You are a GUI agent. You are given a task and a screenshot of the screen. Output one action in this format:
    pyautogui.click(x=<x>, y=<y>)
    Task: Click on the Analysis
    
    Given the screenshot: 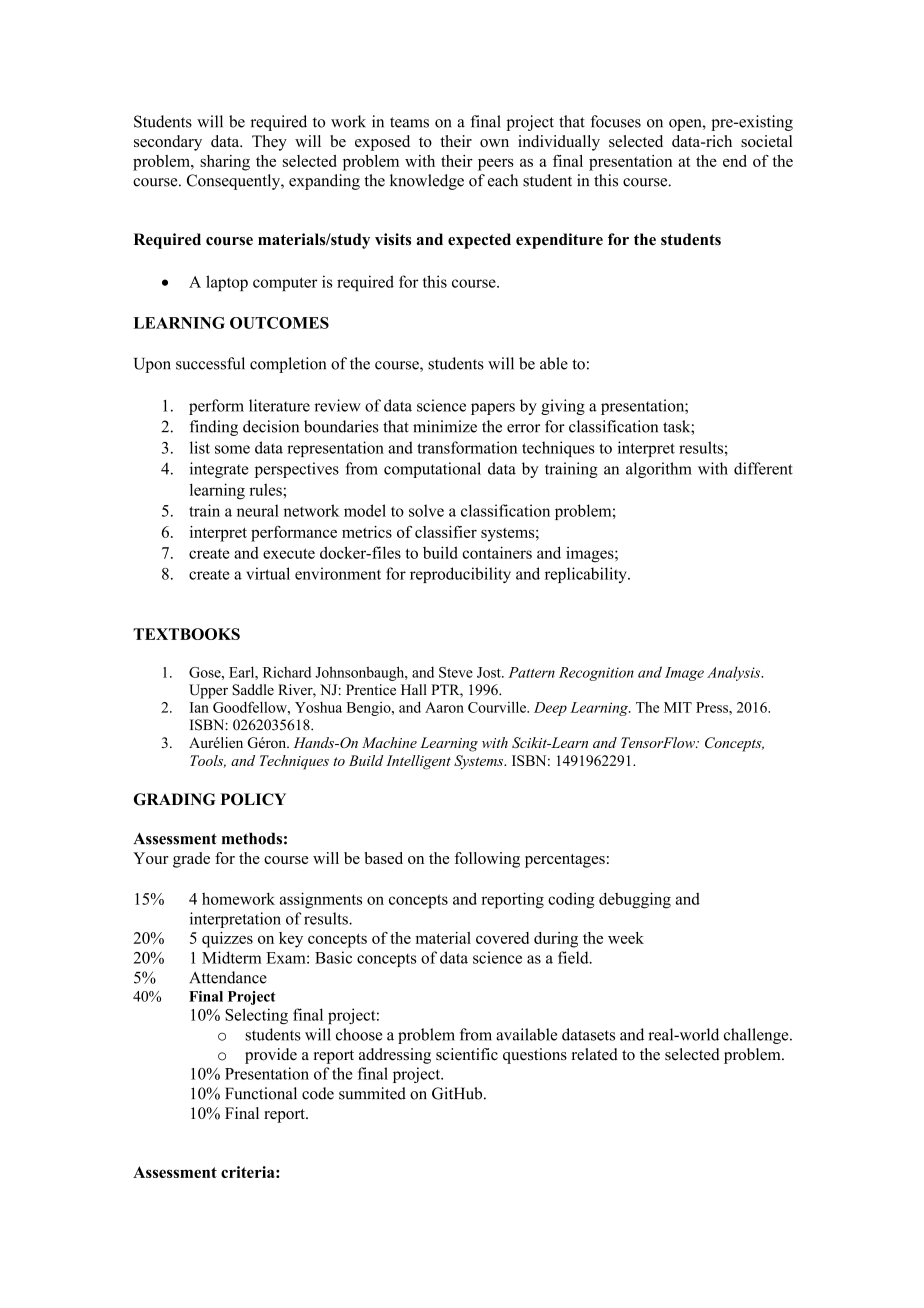 What is the action you would take?
    pyautogui.click(x=735, y=673)
